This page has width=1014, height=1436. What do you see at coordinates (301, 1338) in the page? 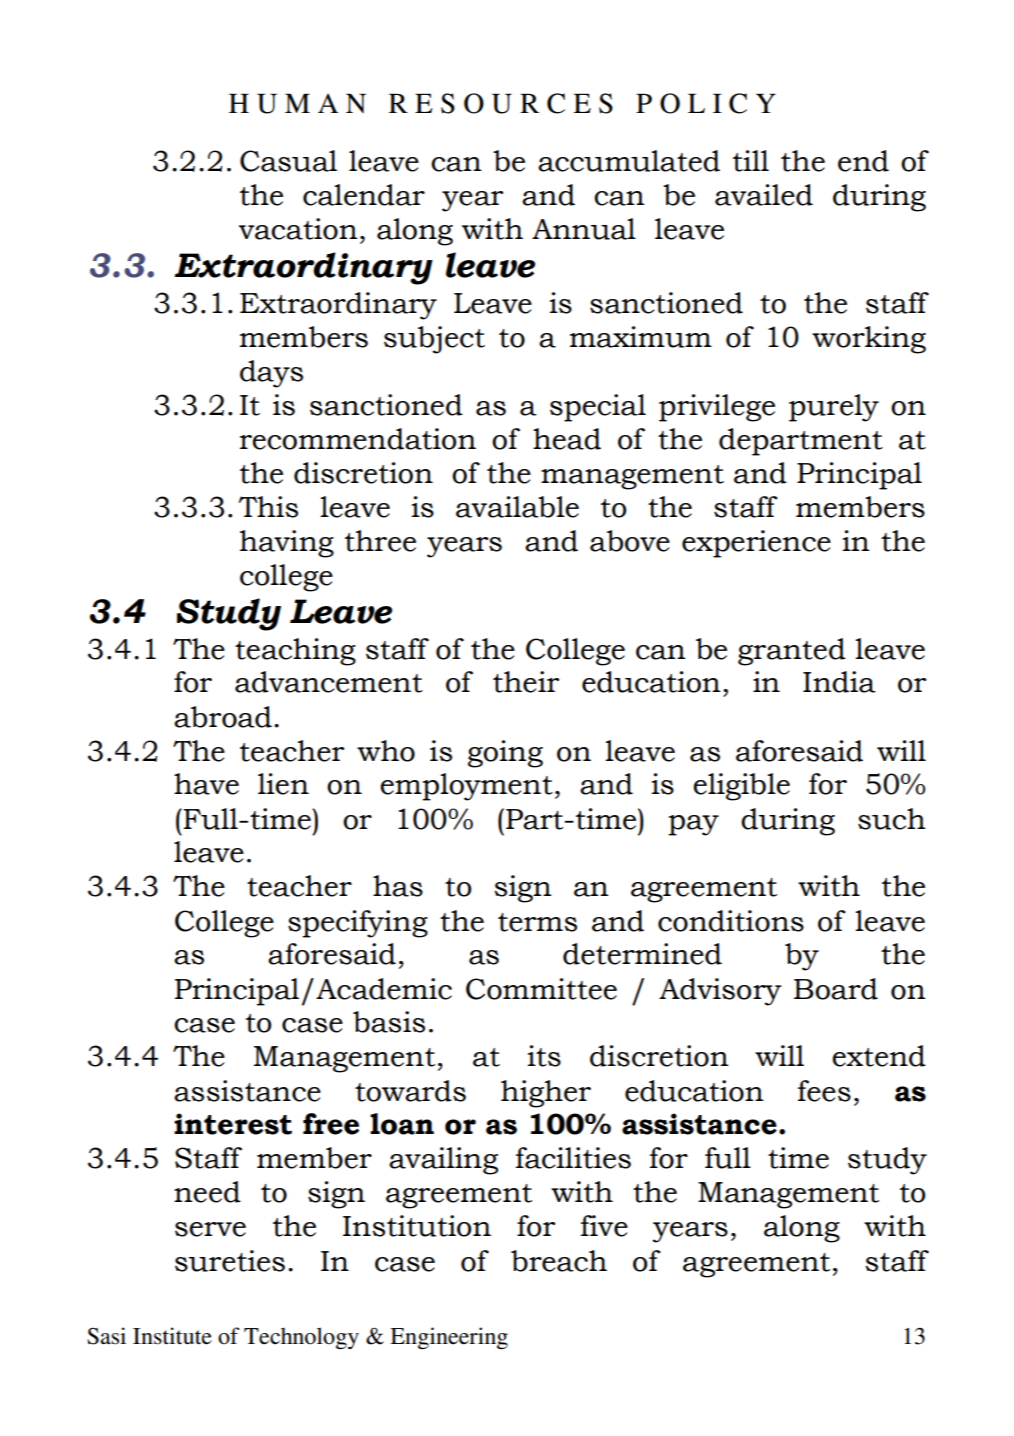
I see `Technology` at bounding box center [301, 1338].
